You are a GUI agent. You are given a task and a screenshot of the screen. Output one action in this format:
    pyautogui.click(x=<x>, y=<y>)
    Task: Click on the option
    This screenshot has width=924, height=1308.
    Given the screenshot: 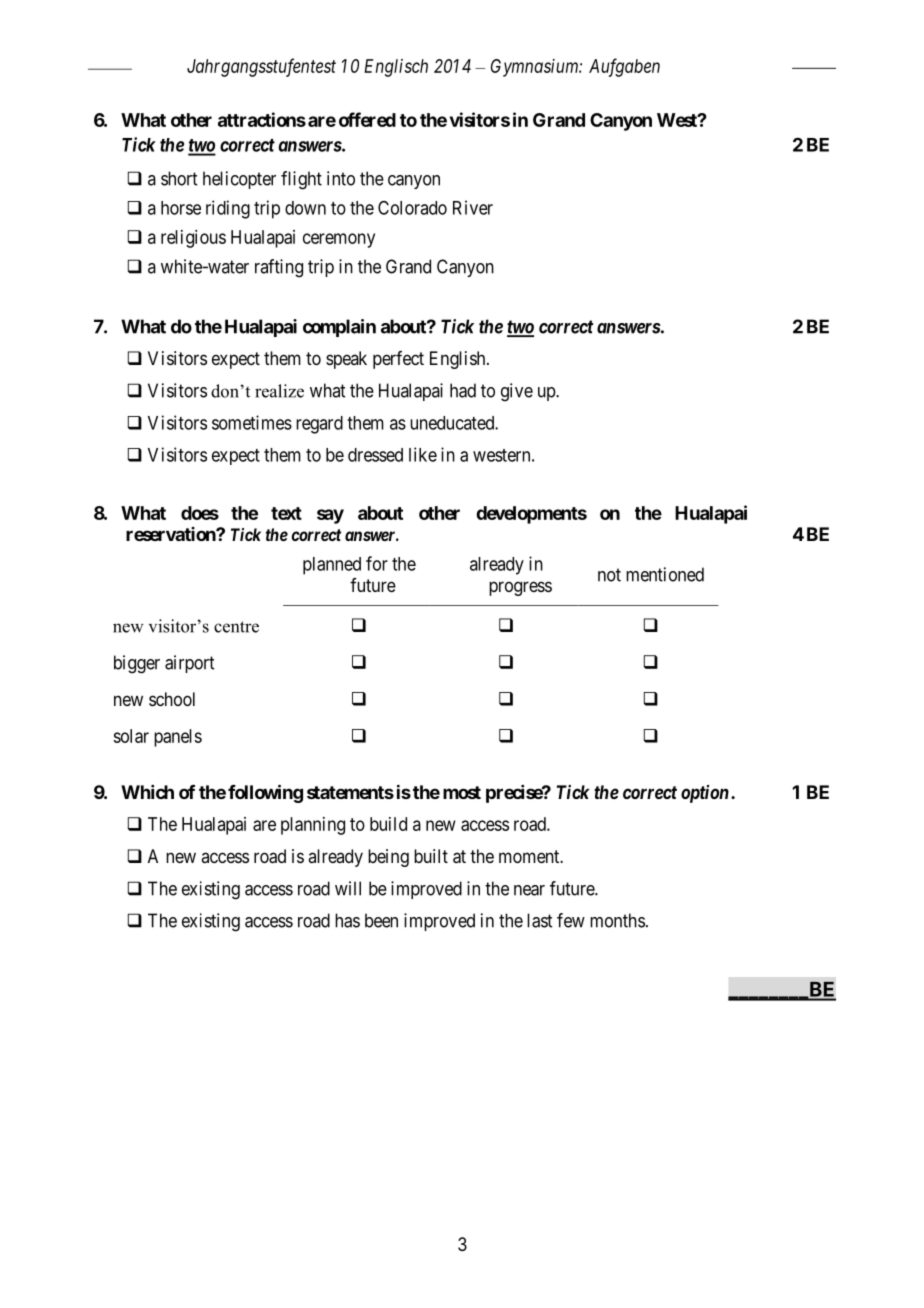 What is the action you would take?
    pyautogui.click(x=705, y=794)
